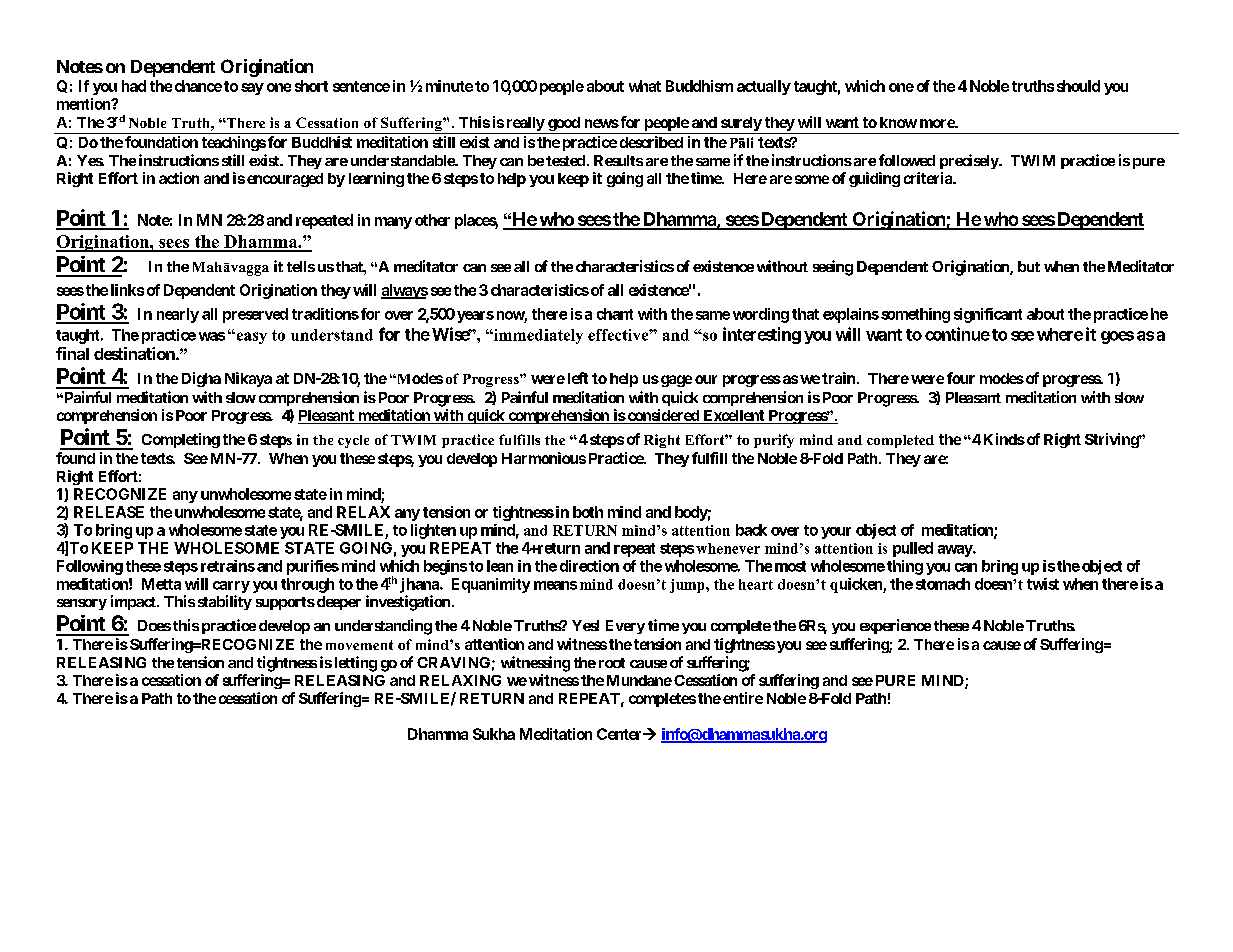  Describe the element at coordinates (248, 379) in the screenshot. I see `Nikaya` at that location.
